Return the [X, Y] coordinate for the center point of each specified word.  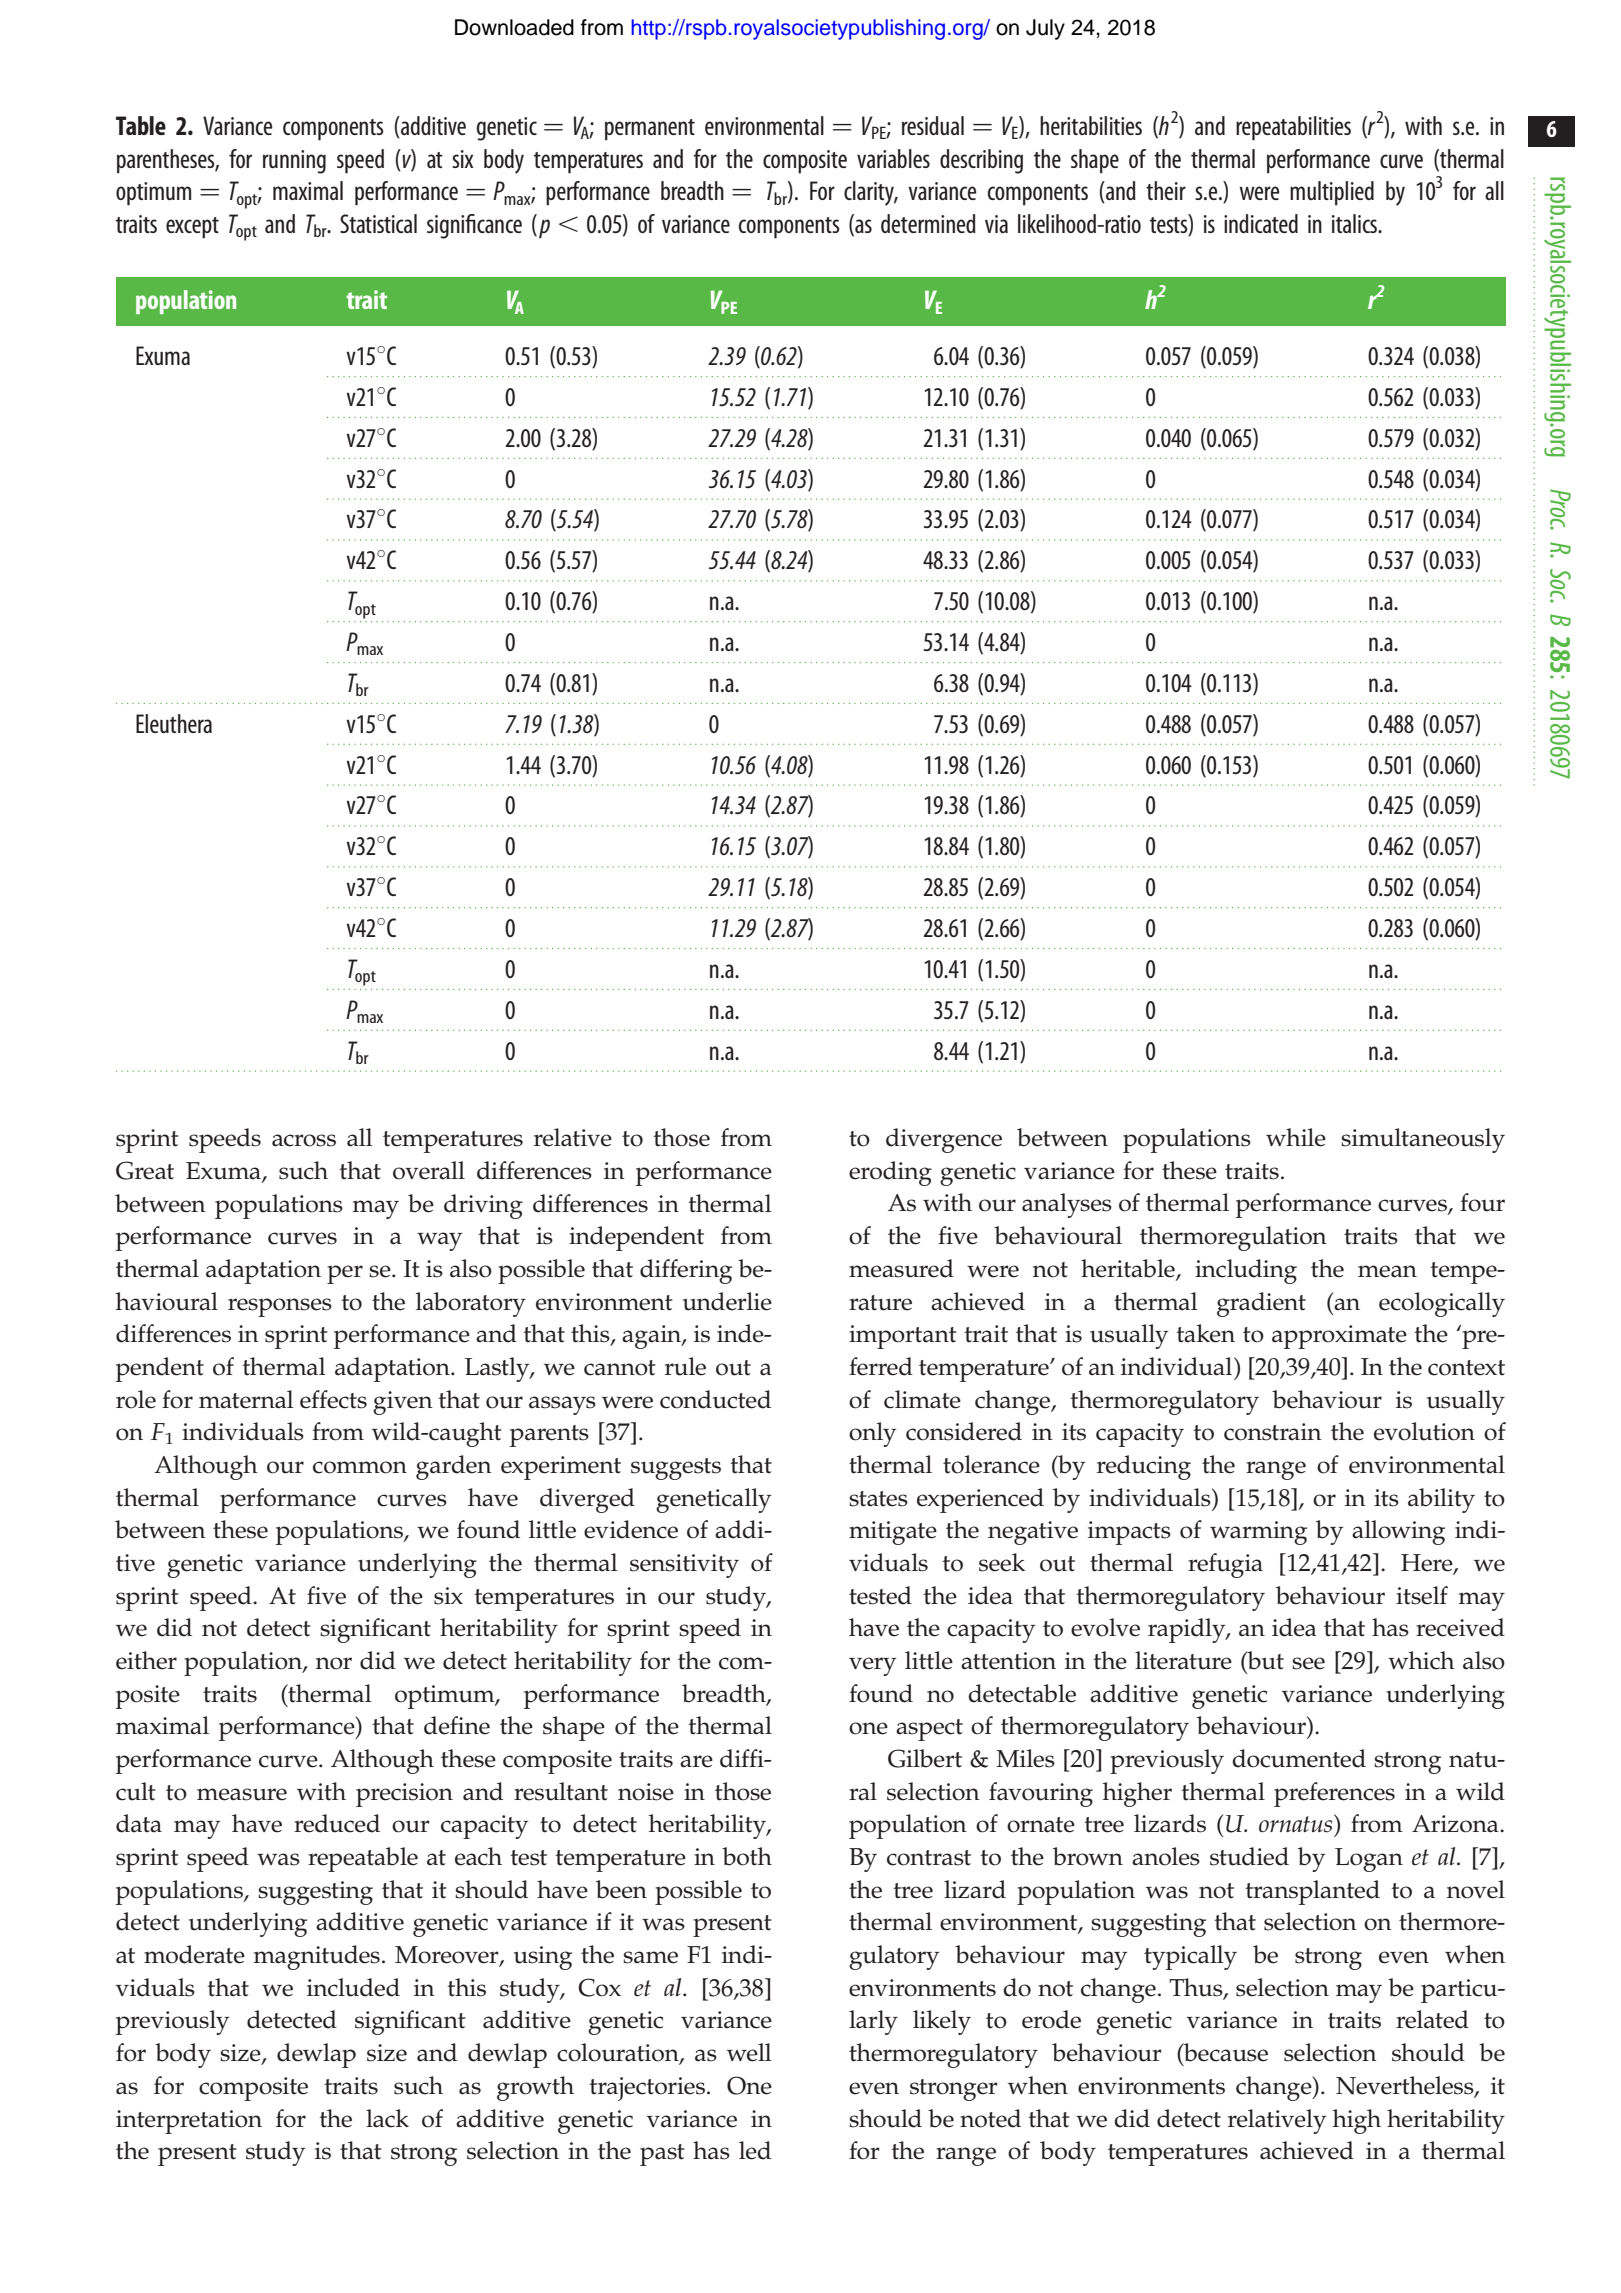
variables [893, 158]
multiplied [1332, 193]
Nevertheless [1406, 2086]
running [294, 162]
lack [387, 2118]
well [749, 2052]
